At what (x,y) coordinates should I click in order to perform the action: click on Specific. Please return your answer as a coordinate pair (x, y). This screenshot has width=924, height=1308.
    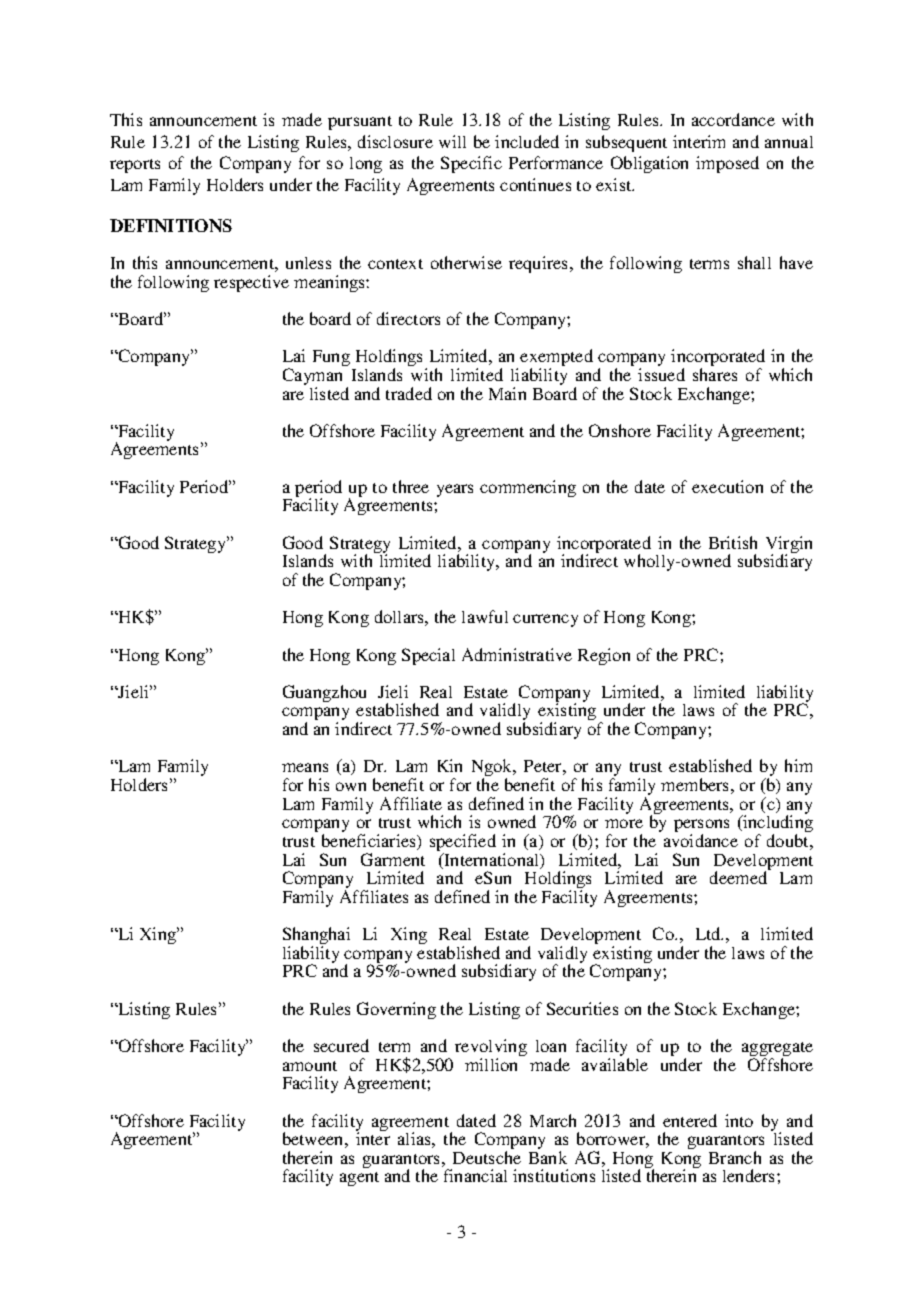
    Looking at the image, I should click on (471, 164).
